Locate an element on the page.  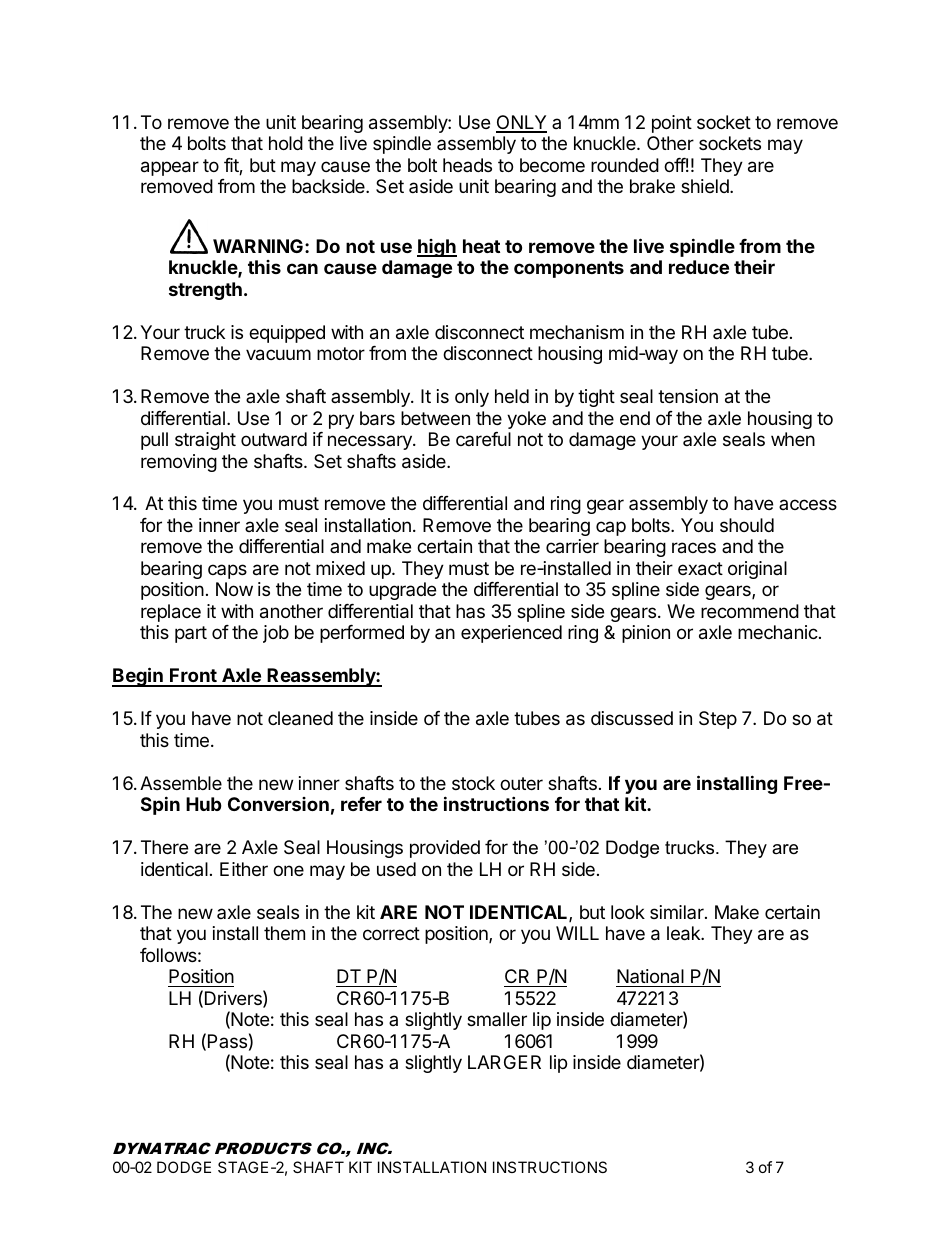
shield is located at coordinates (706, 186).
